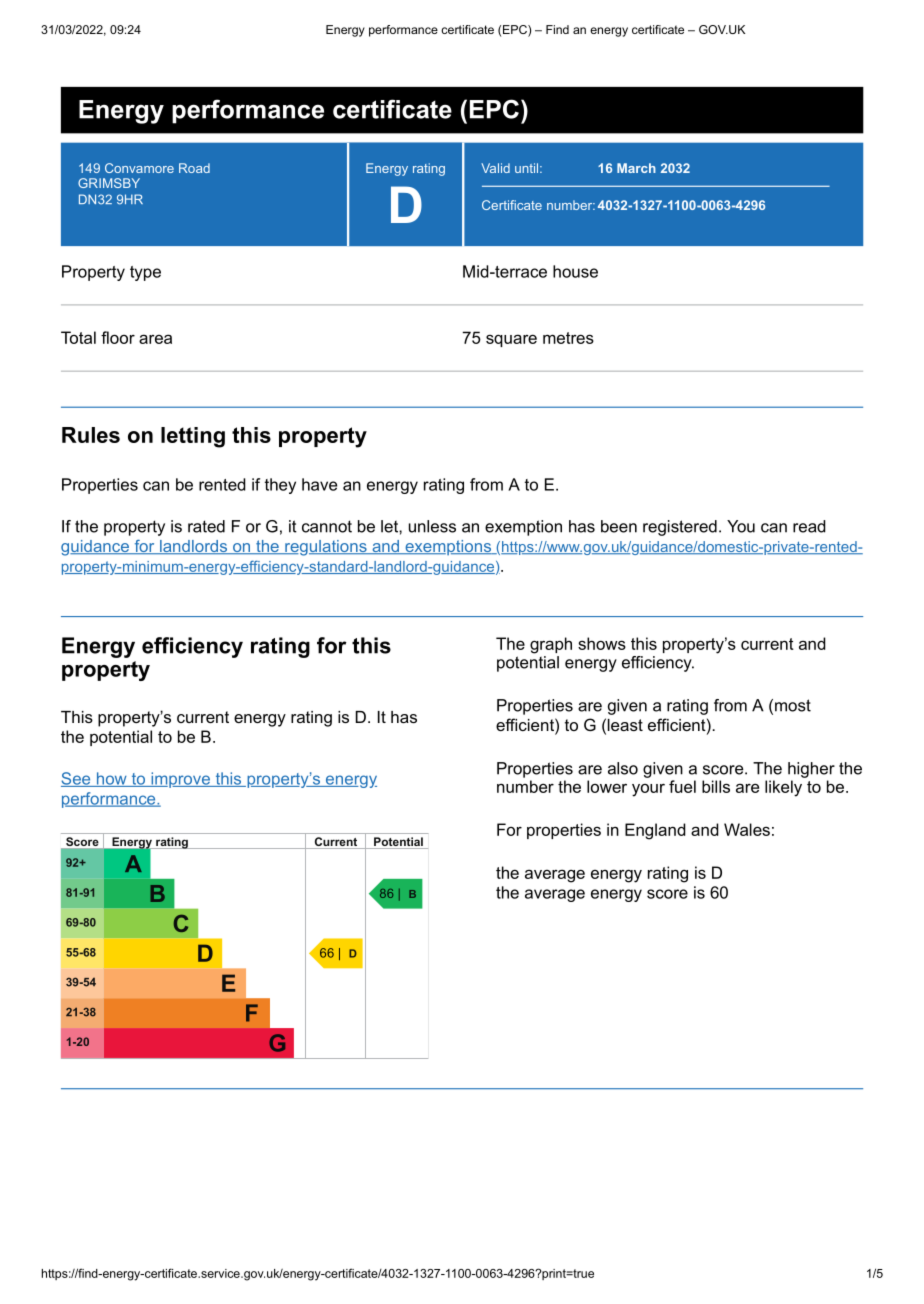 The height and width of the screenshot is (1304, 924). I want to click on most, so click(793, 705).
